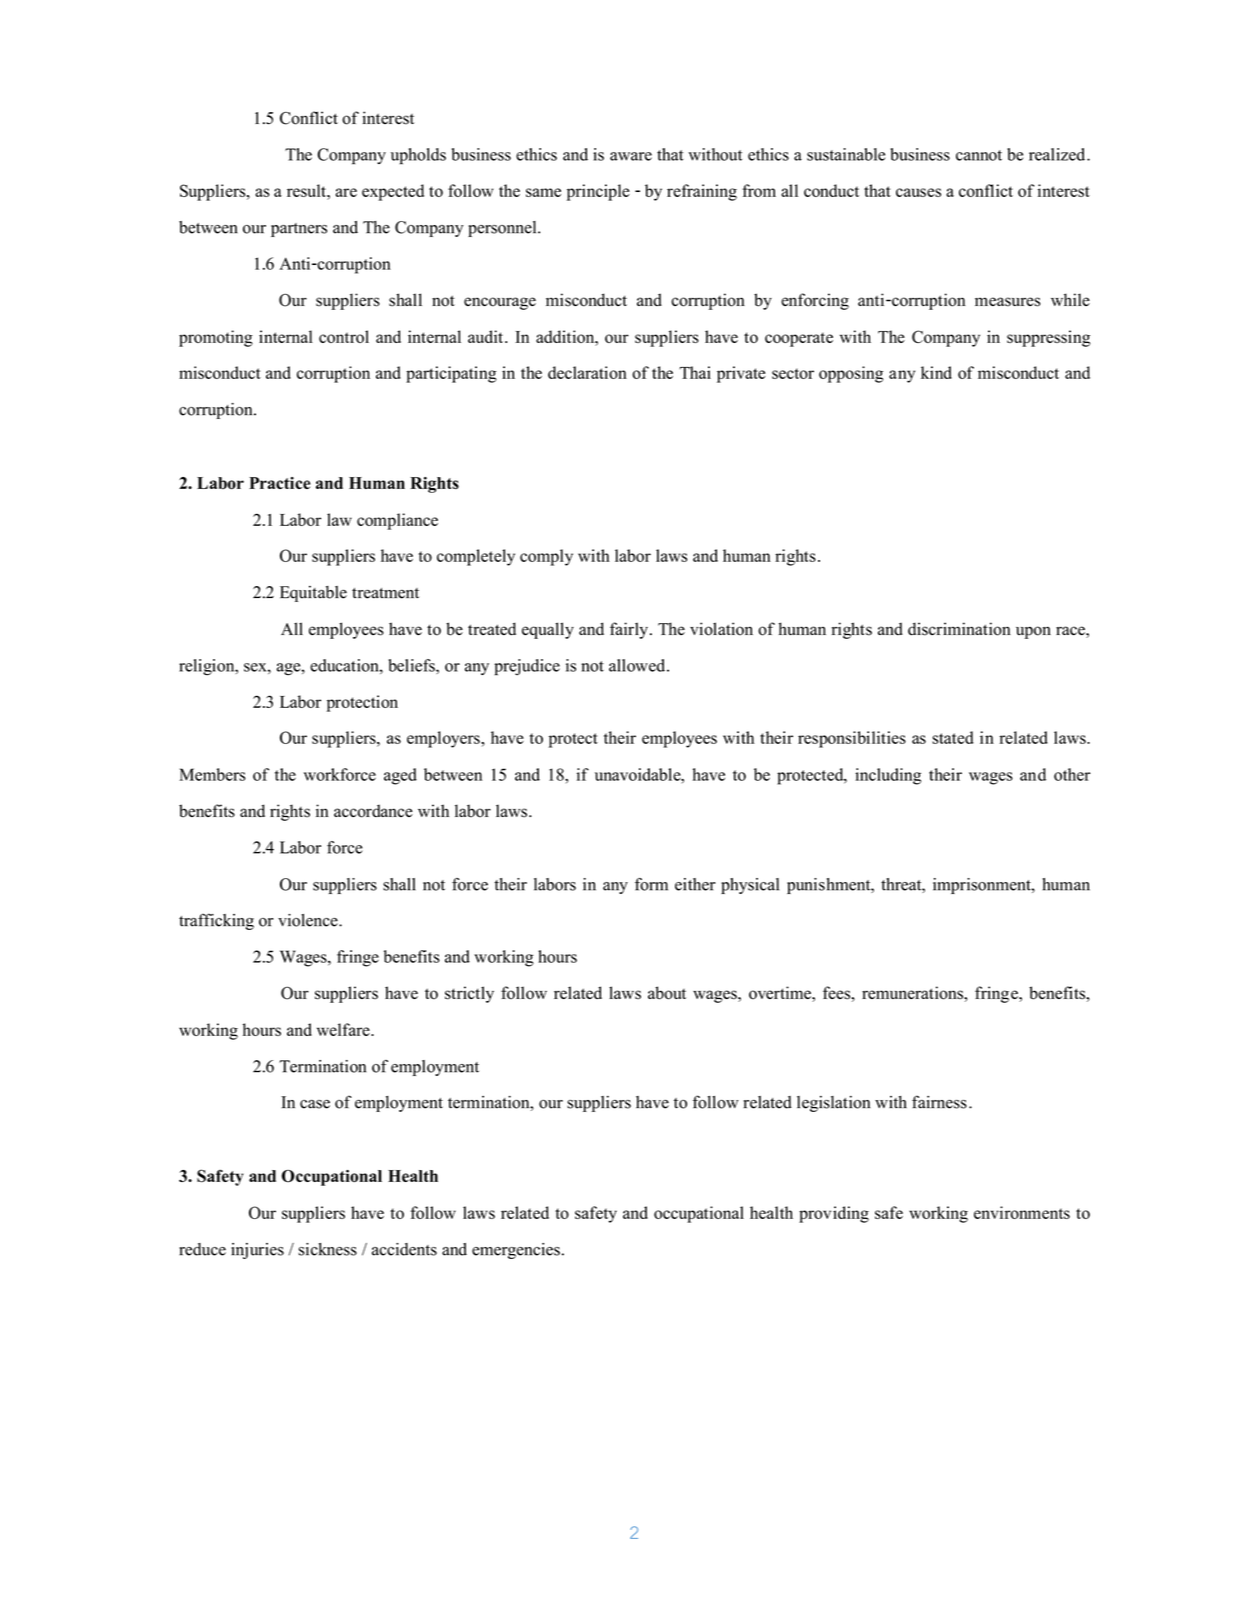 Image resolution: width=1254 pixels, height=1623 pixels. What do you see at coordinates (629, 630) in the screenshot?
I see `fairly` at bounding box center [629, 630].
